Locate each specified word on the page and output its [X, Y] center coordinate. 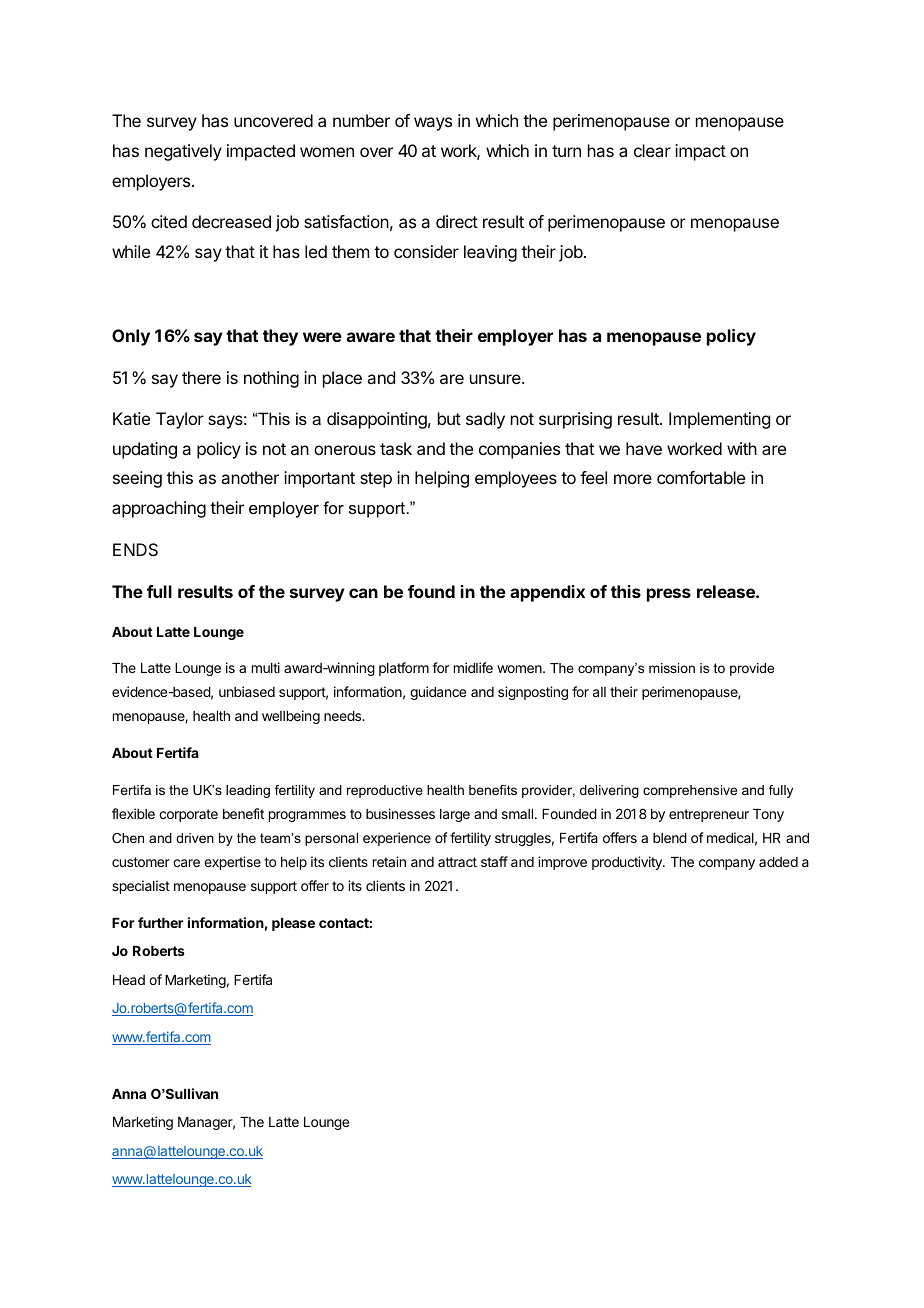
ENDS [135, 549]
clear [652, 150]
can [363, 593]
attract [457, 862]
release [727, 591]
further [160, 922]
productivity [628, 863]
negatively [183, 152]
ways [433, 124]
